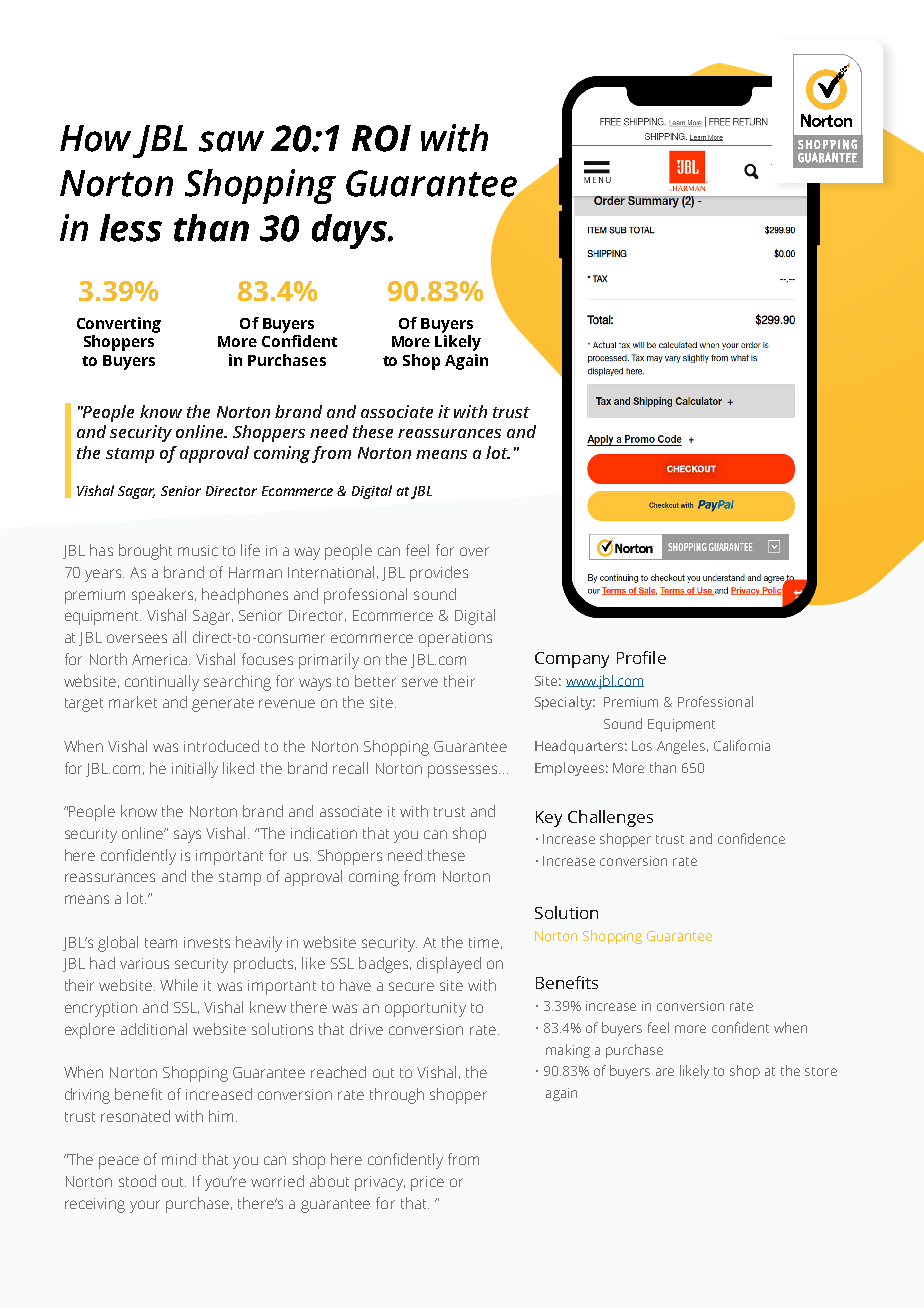  What do you see at coordinates (484, 942) in the page?
I see `time` at bounding box center [484, 942].
